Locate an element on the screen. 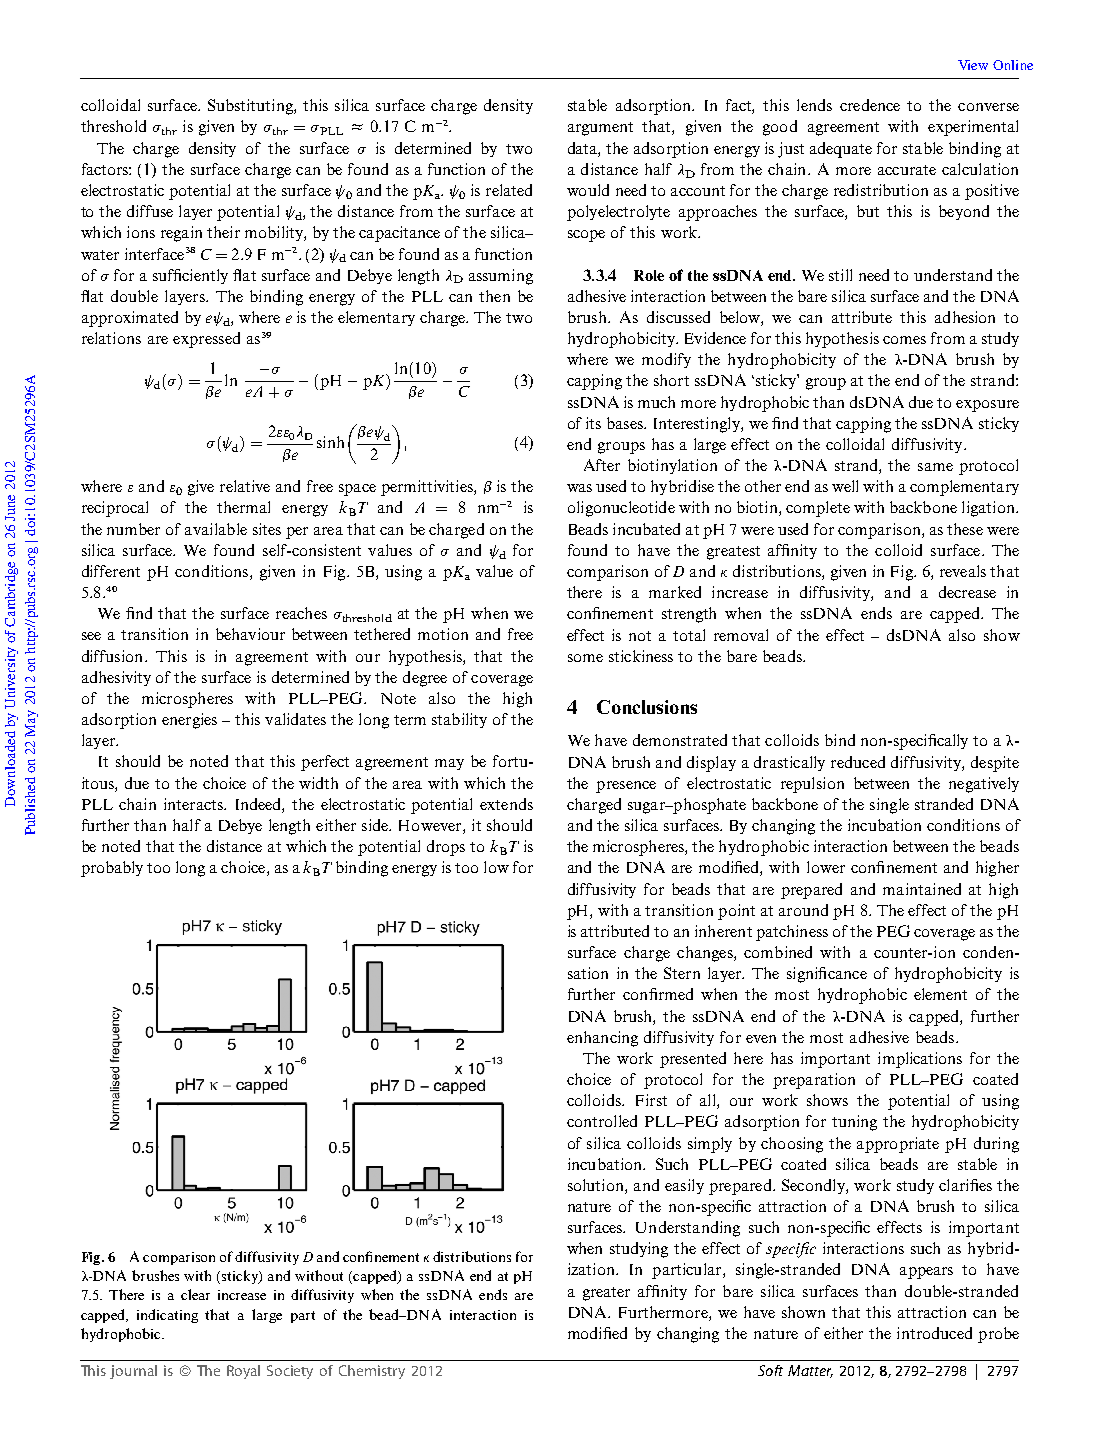 The width and height of the screenshot is (1100, 1440). enhancing is located at coordinates (602, 1039).
